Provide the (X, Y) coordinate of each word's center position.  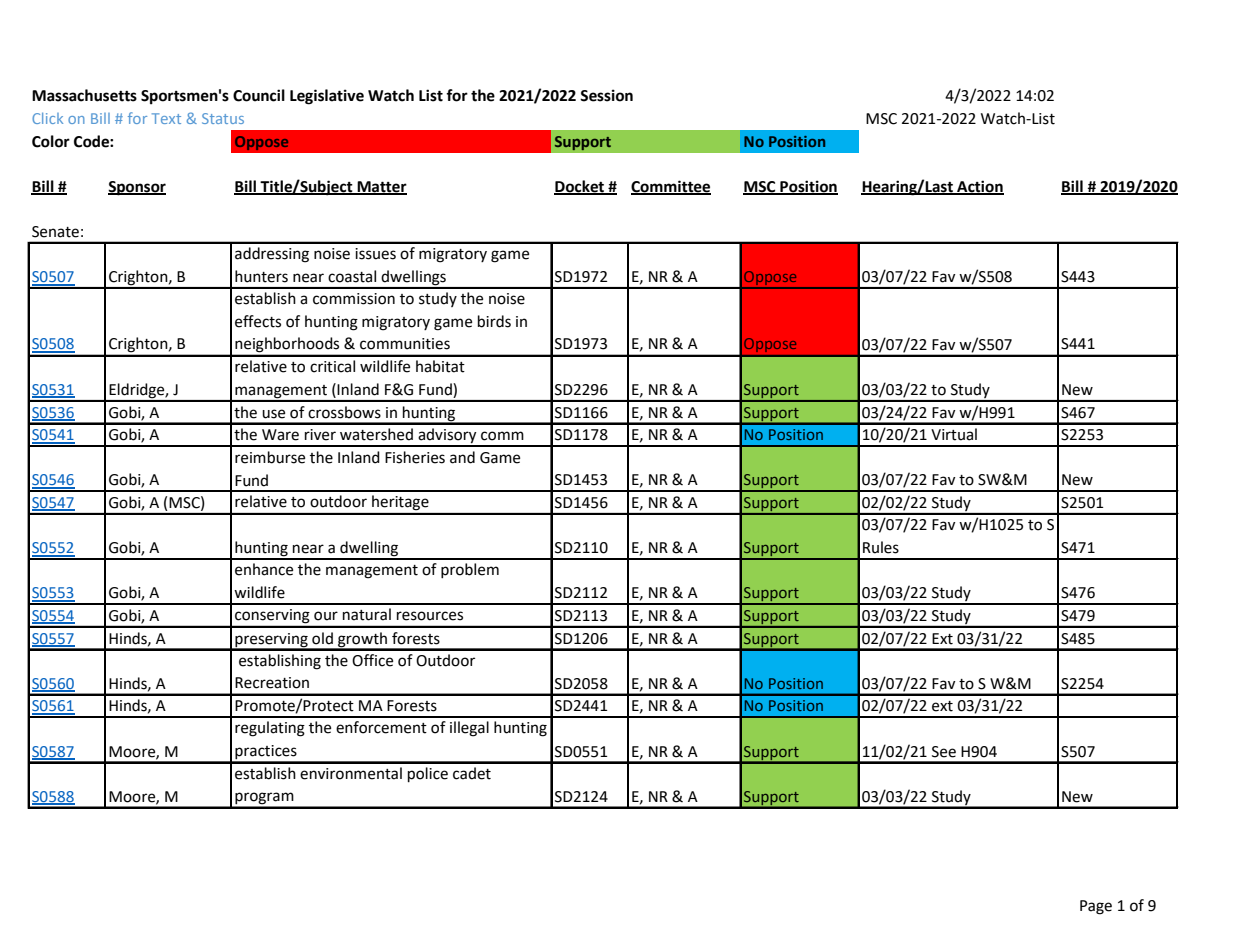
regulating (270, 729)
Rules (881, 547)
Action (979, 187)
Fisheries (415, 457)
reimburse (270, 457)
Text (166, 118)
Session (606, 95)
